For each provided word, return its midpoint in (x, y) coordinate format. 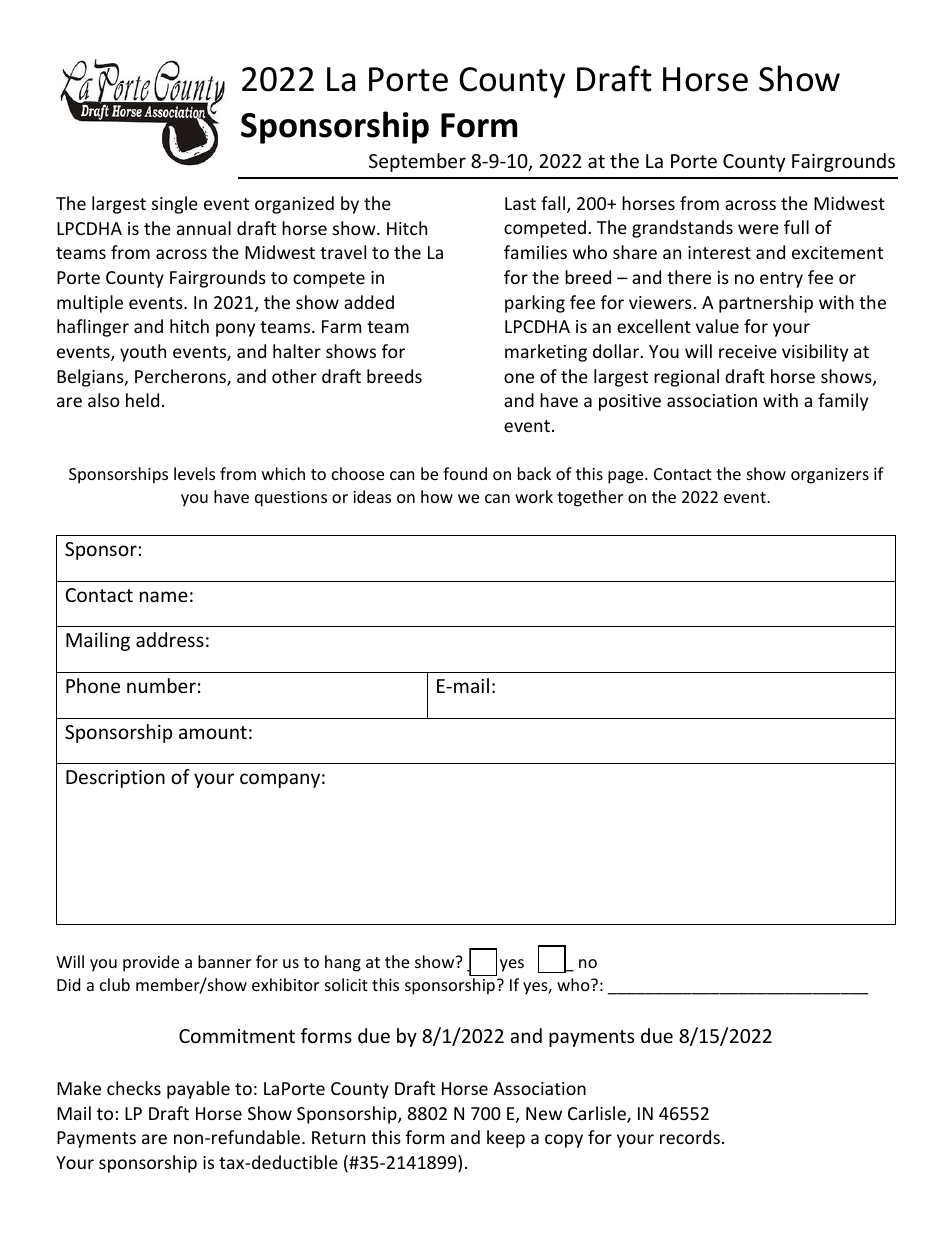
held (142, 400)
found (465, 473)
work (534, 496)
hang (343, 963)
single (175, 205)
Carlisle (598, 1114)
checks (134, 1088)
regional (686, 378)
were (758, 229)
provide (151, 963)
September (417, 162)
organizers (830, 476)
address (170, 639)
